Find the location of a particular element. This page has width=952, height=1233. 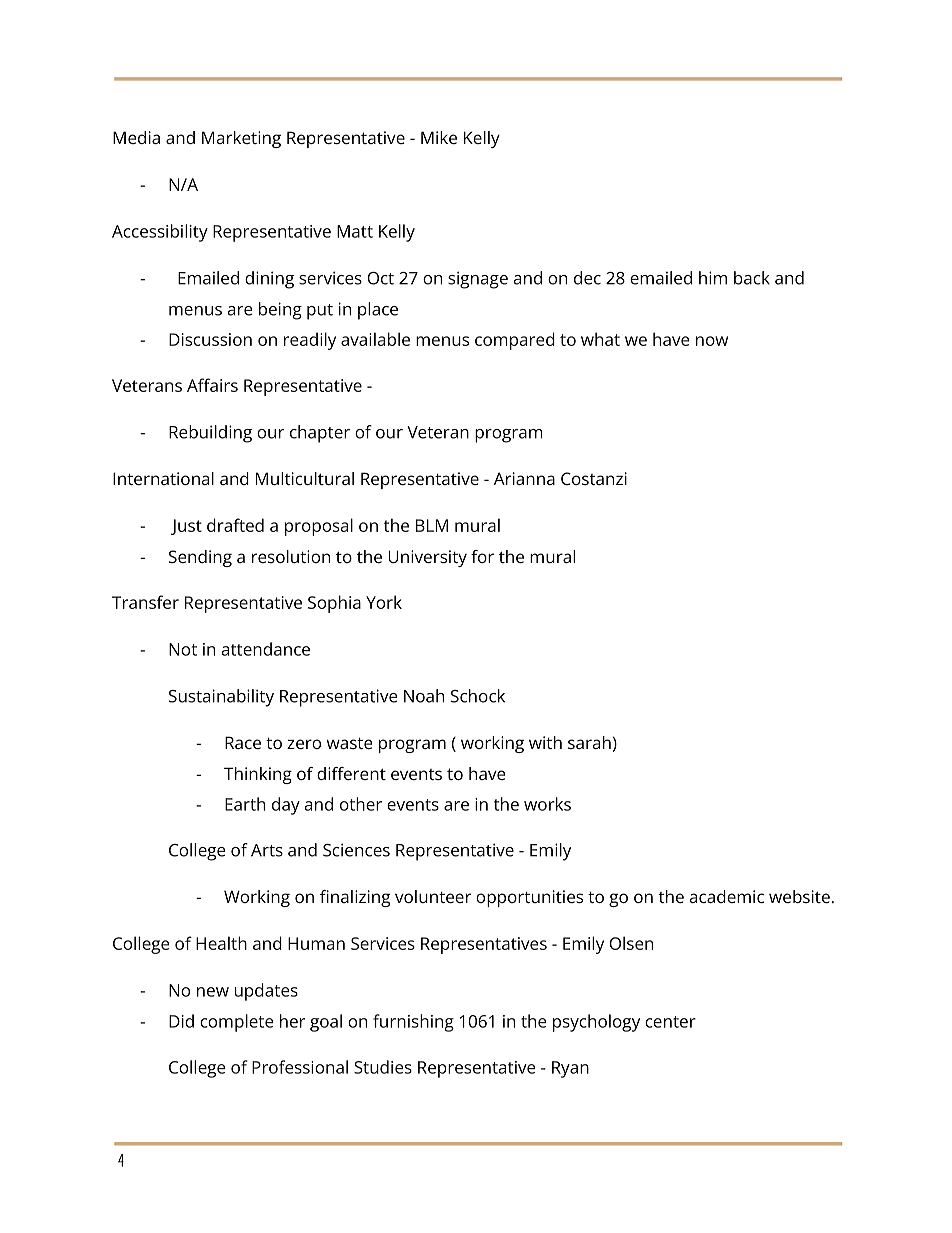

complete is located at coordinates (237, 1023).
